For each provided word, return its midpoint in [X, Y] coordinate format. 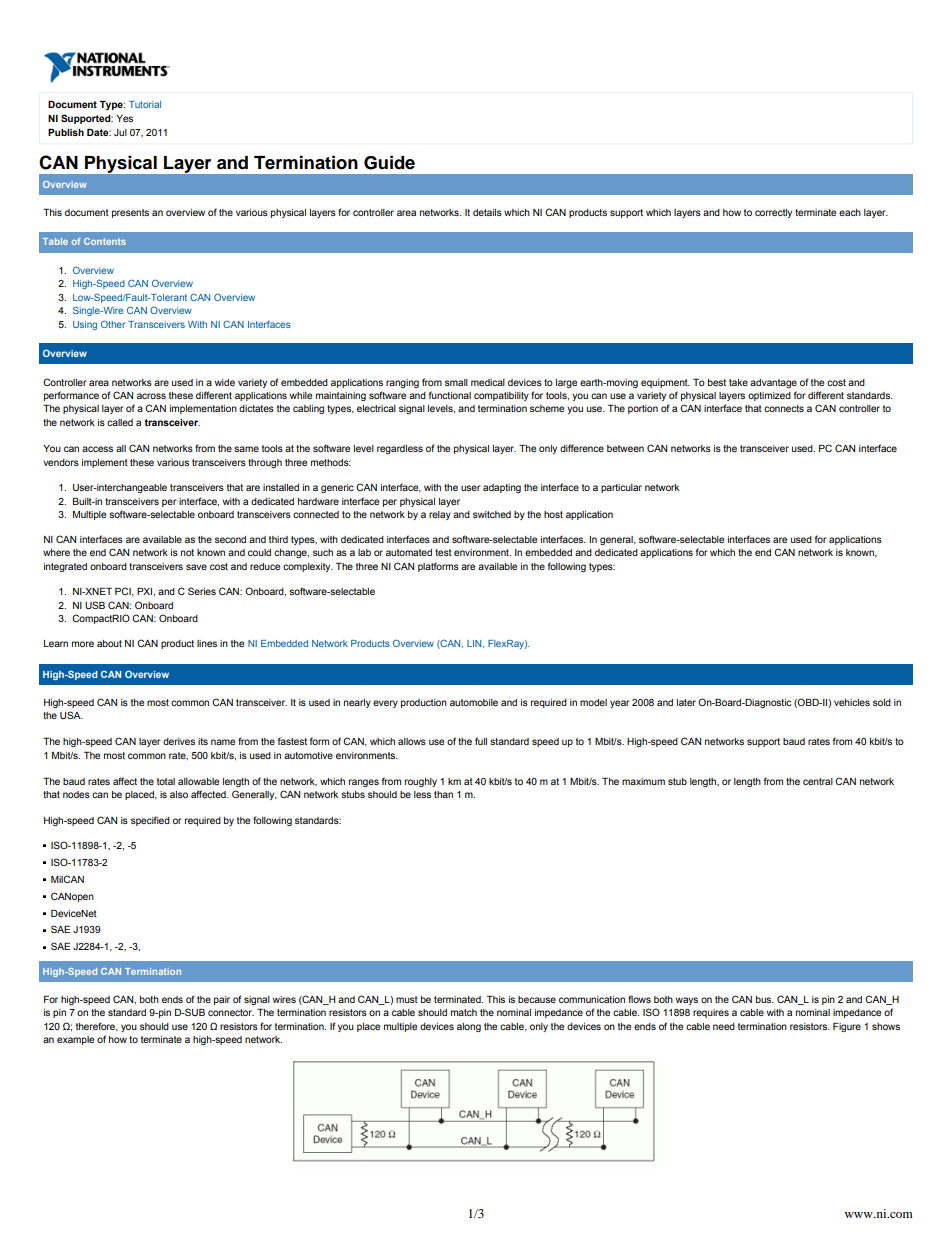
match [464, 1012]
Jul [120, 132]
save [196, 567]
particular [621, 488]
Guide [389, 162]
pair [222, 1000]
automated [409, 552]
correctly [773, 213]
